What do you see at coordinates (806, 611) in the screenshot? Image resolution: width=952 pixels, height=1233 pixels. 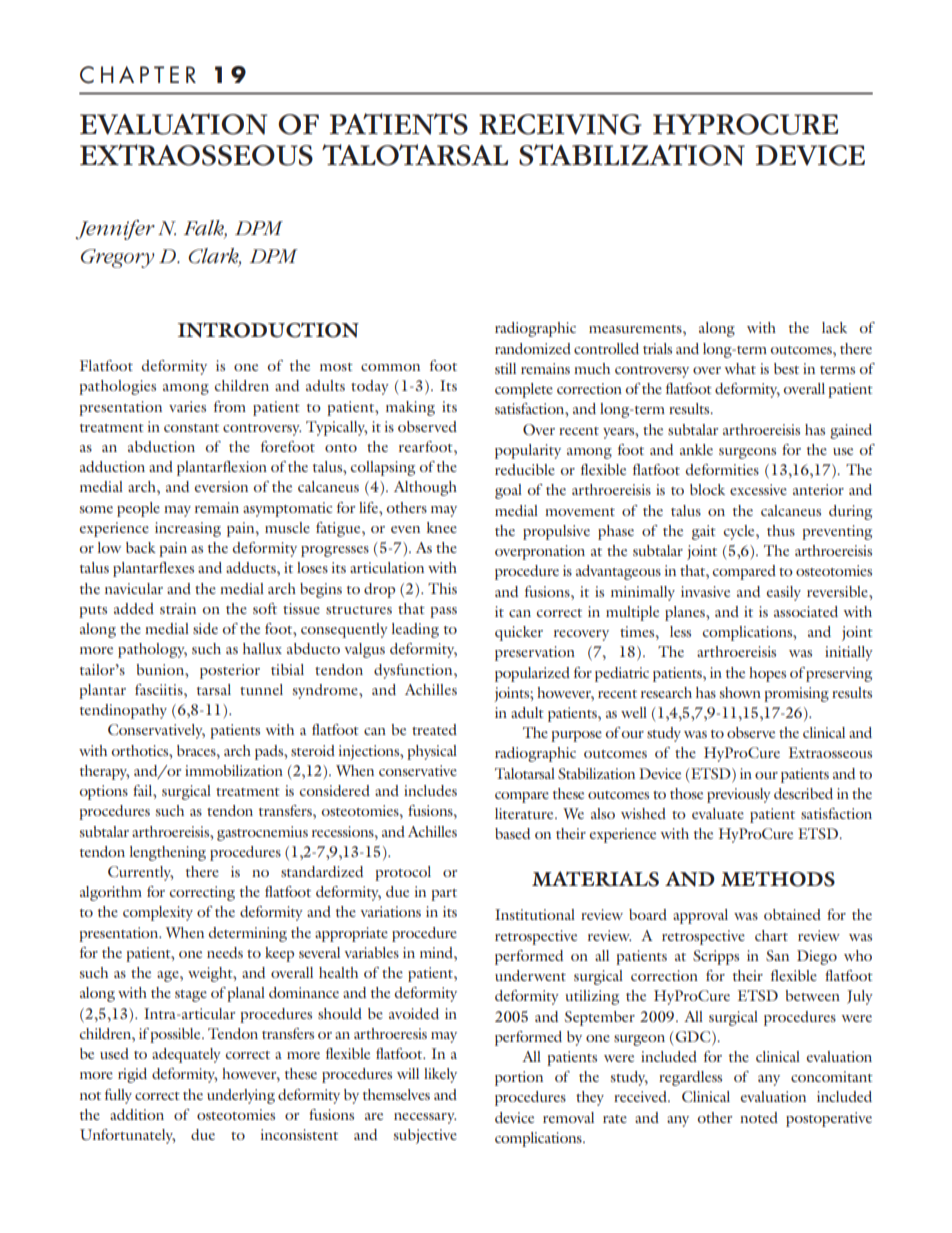 I see `associated` at bounding box center [806, 611].
